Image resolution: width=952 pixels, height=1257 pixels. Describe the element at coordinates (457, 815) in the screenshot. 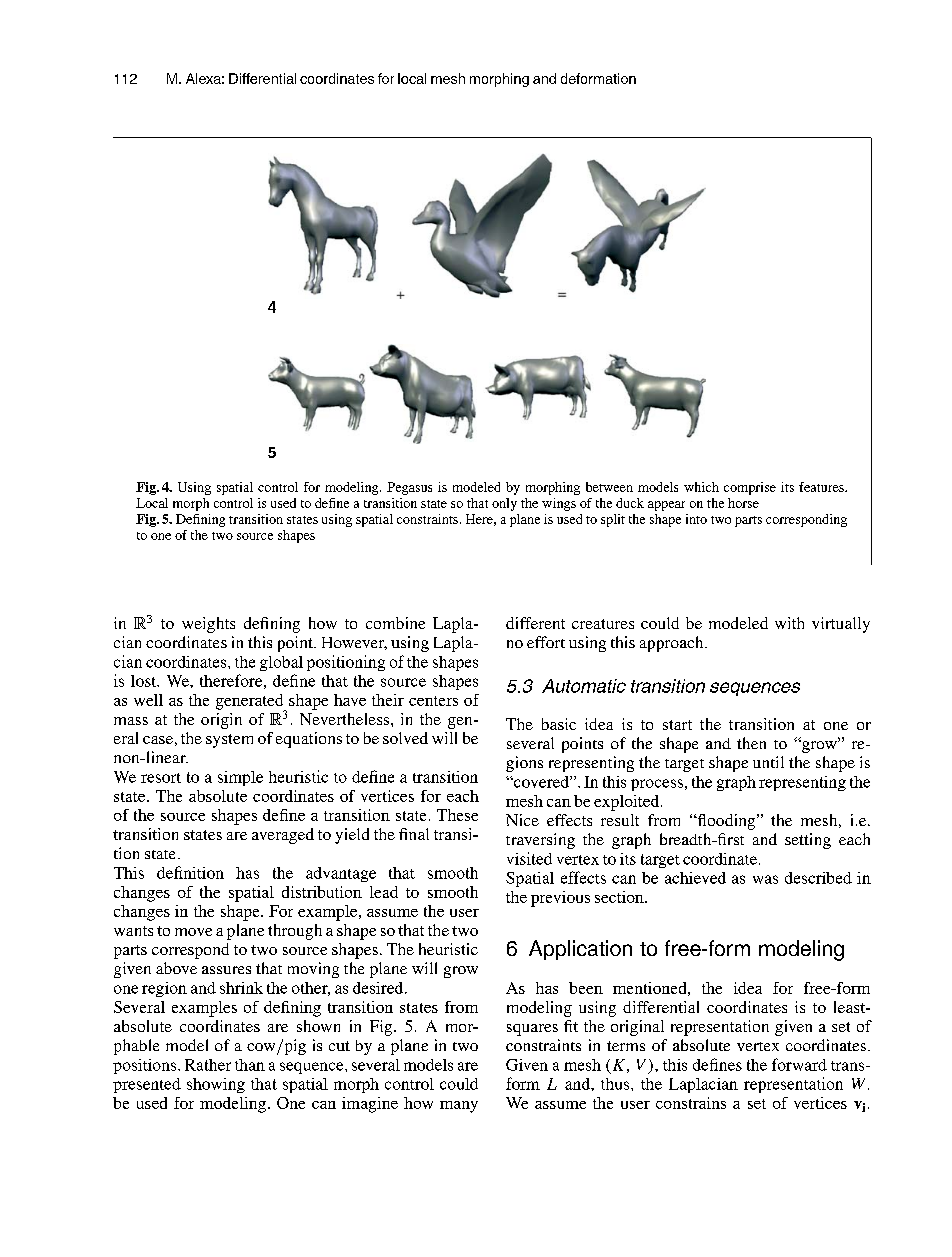

I see `These` at that location.
